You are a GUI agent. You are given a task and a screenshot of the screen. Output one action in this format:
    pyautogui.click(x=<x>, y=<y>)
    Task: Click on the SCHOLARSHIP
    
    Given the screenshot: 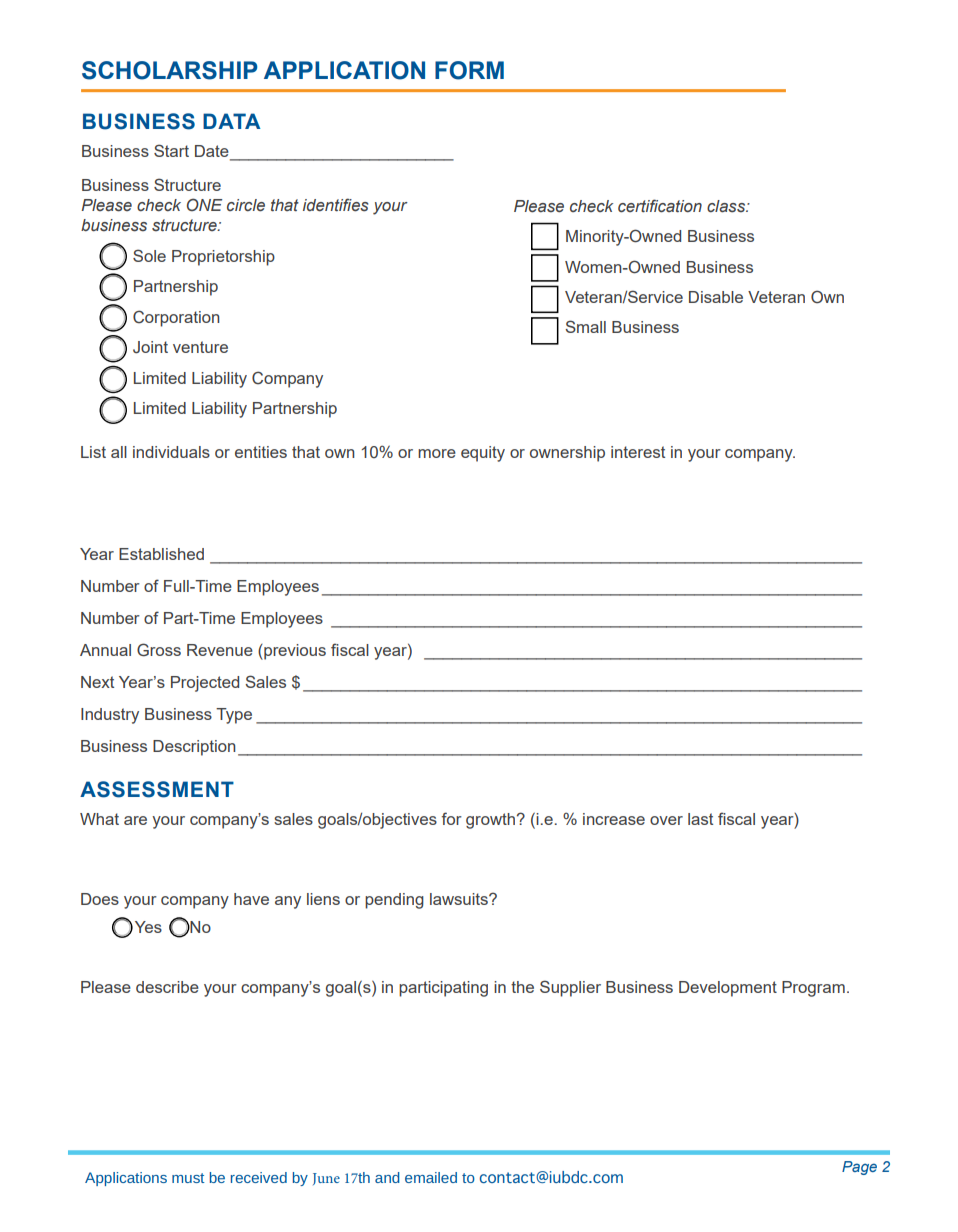 What is the action you would take?
    pyautogui.click(x=169, y=70)
